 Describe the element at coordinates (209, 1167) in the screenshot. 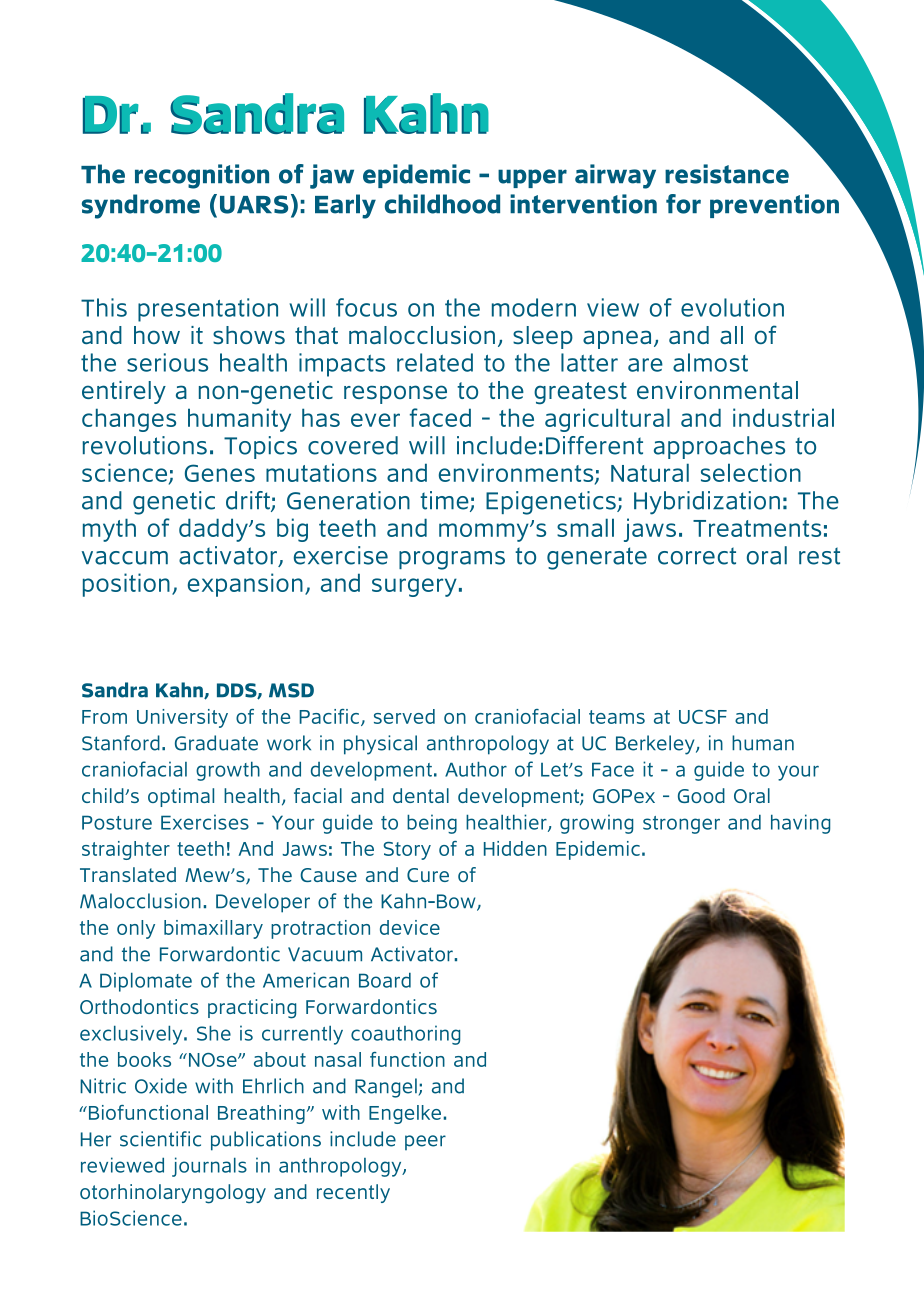

I see `journals` at that location.
